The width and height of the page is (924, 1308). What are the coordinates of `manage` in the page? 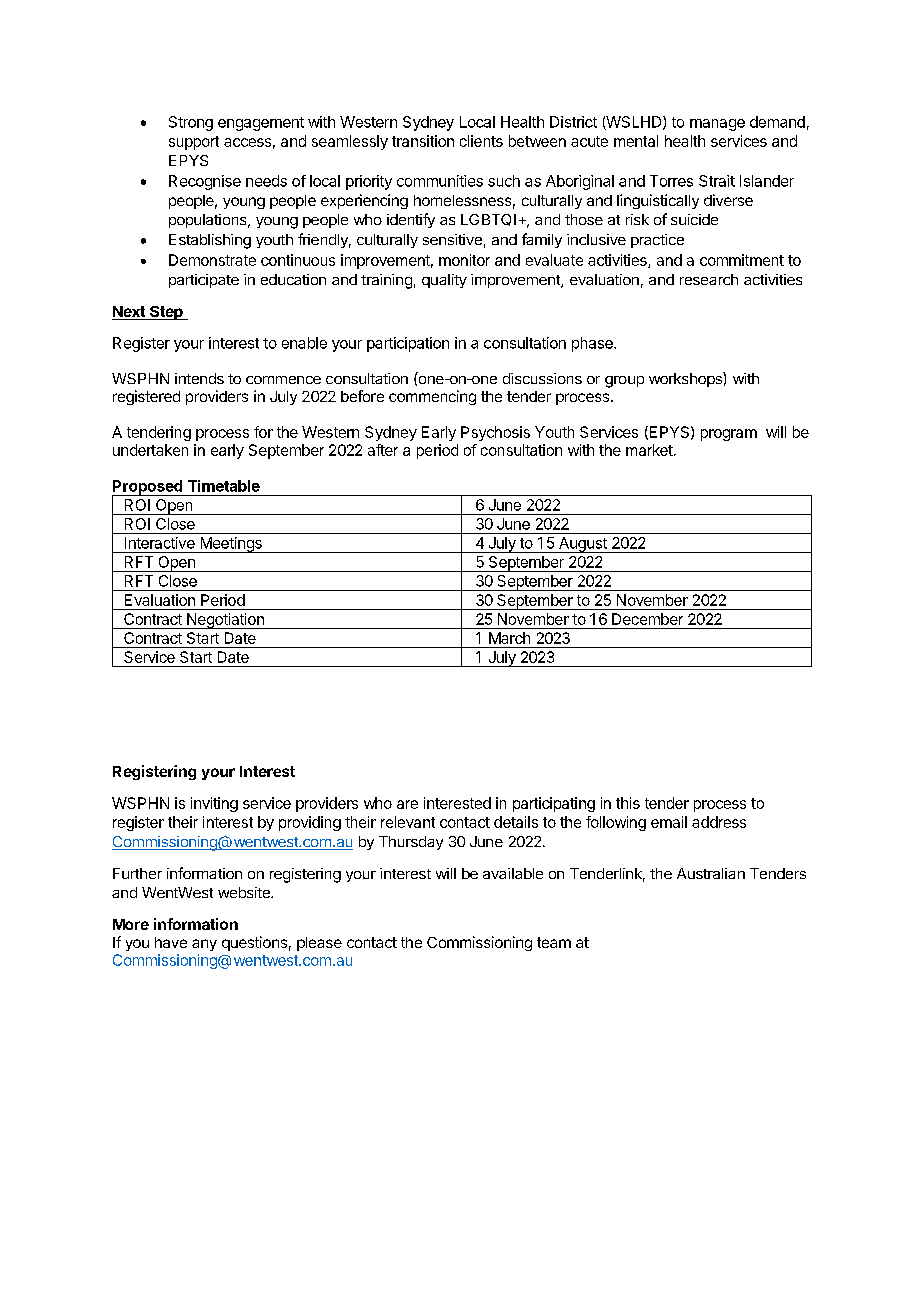 It's located at (717, 125).
